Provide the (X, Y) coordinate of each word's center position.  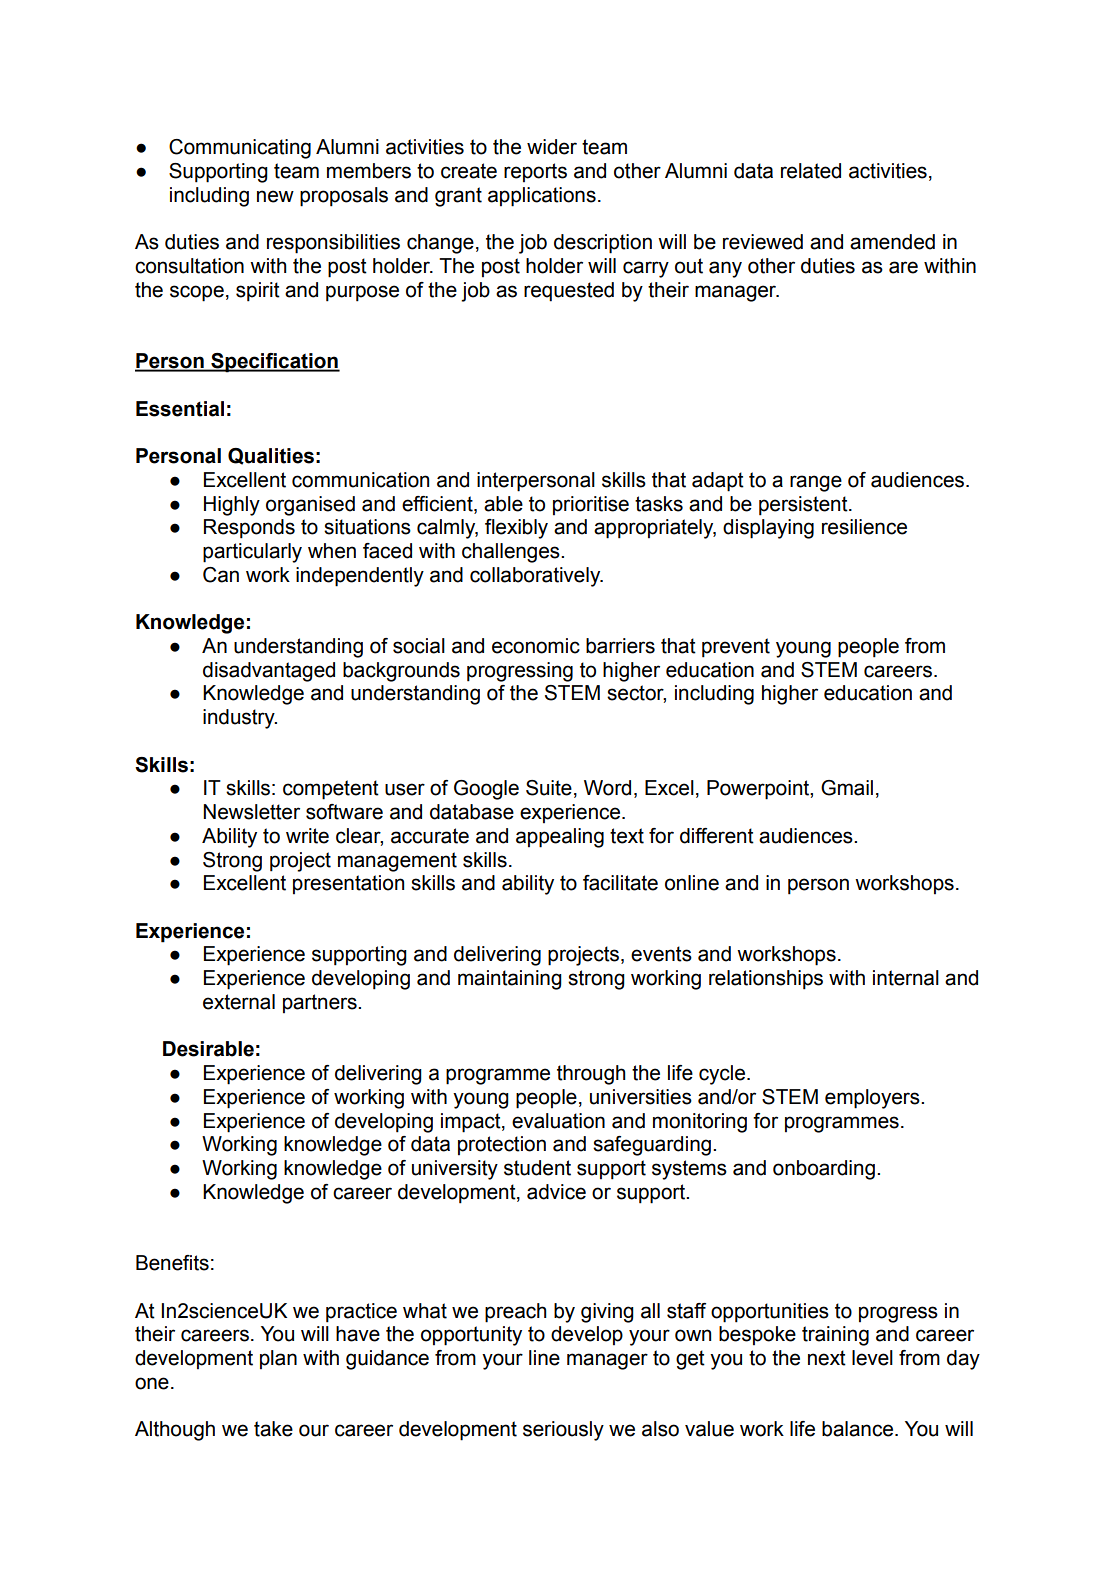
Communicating (240, 149)
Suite (549, 788)
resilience (864, 527)
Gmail (847, 788)
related (811, 171)
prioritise (591, 505)
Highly (232, 506)
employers (873, 1099)
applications (542, 197)
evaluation (558, 1121)
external (239, 1002)
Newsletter (251, 812)
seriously (563, 1431)
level (872, 1358)
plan (278, 1359)
